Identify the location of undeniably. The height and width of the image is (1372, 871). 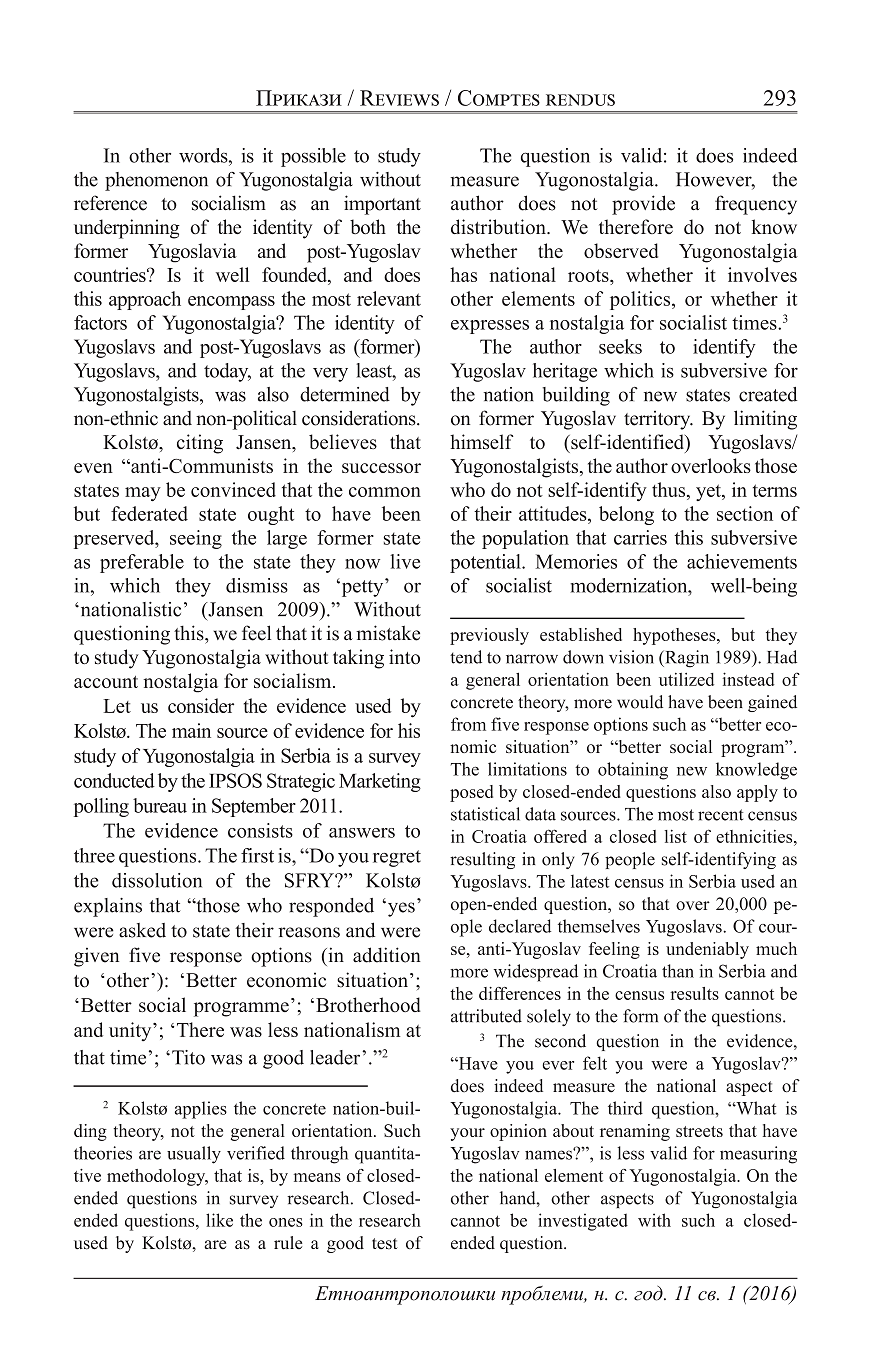
(707, 950).
